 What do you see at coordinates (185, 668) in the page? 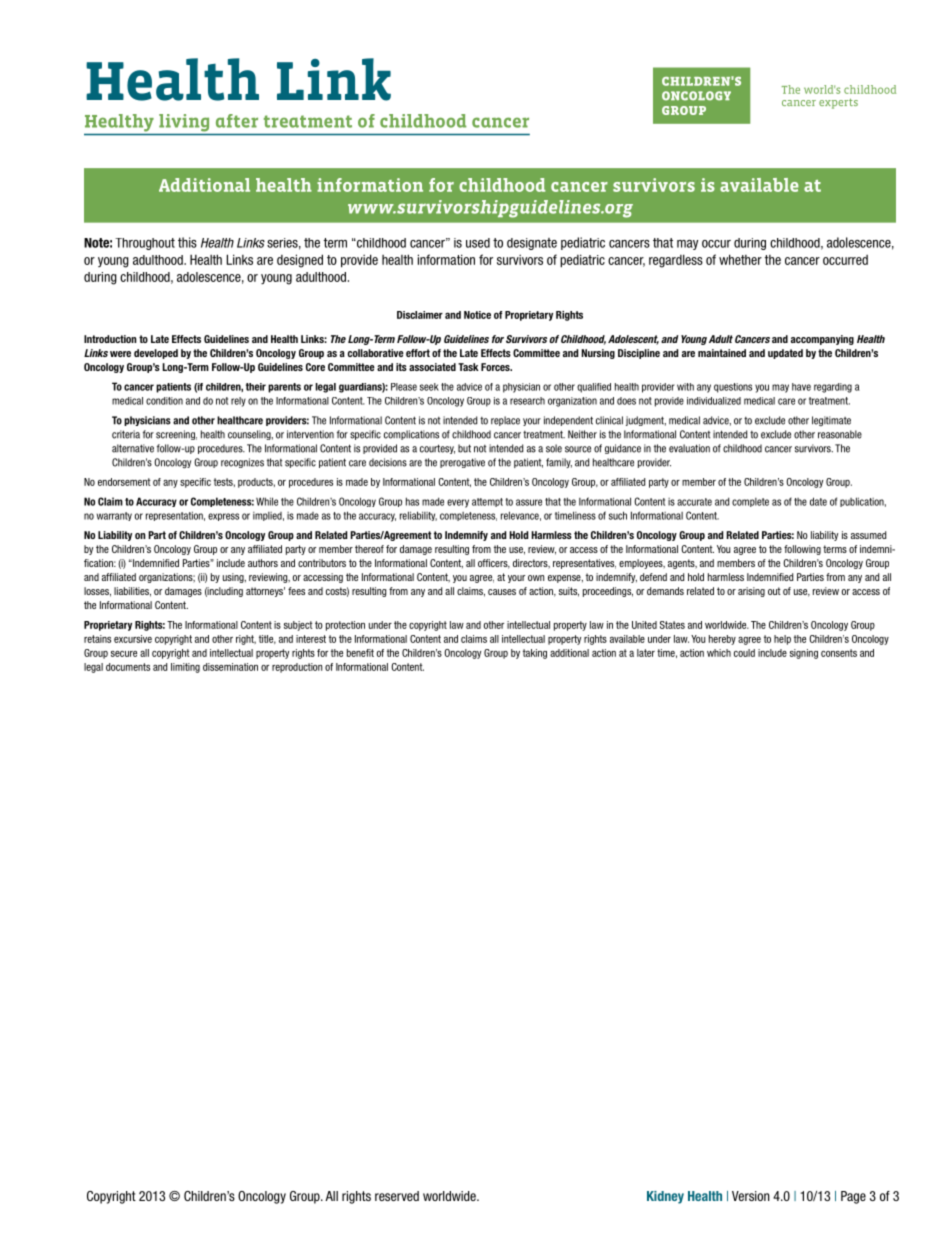
I see `limiting` at bounding box center [185, 668].
